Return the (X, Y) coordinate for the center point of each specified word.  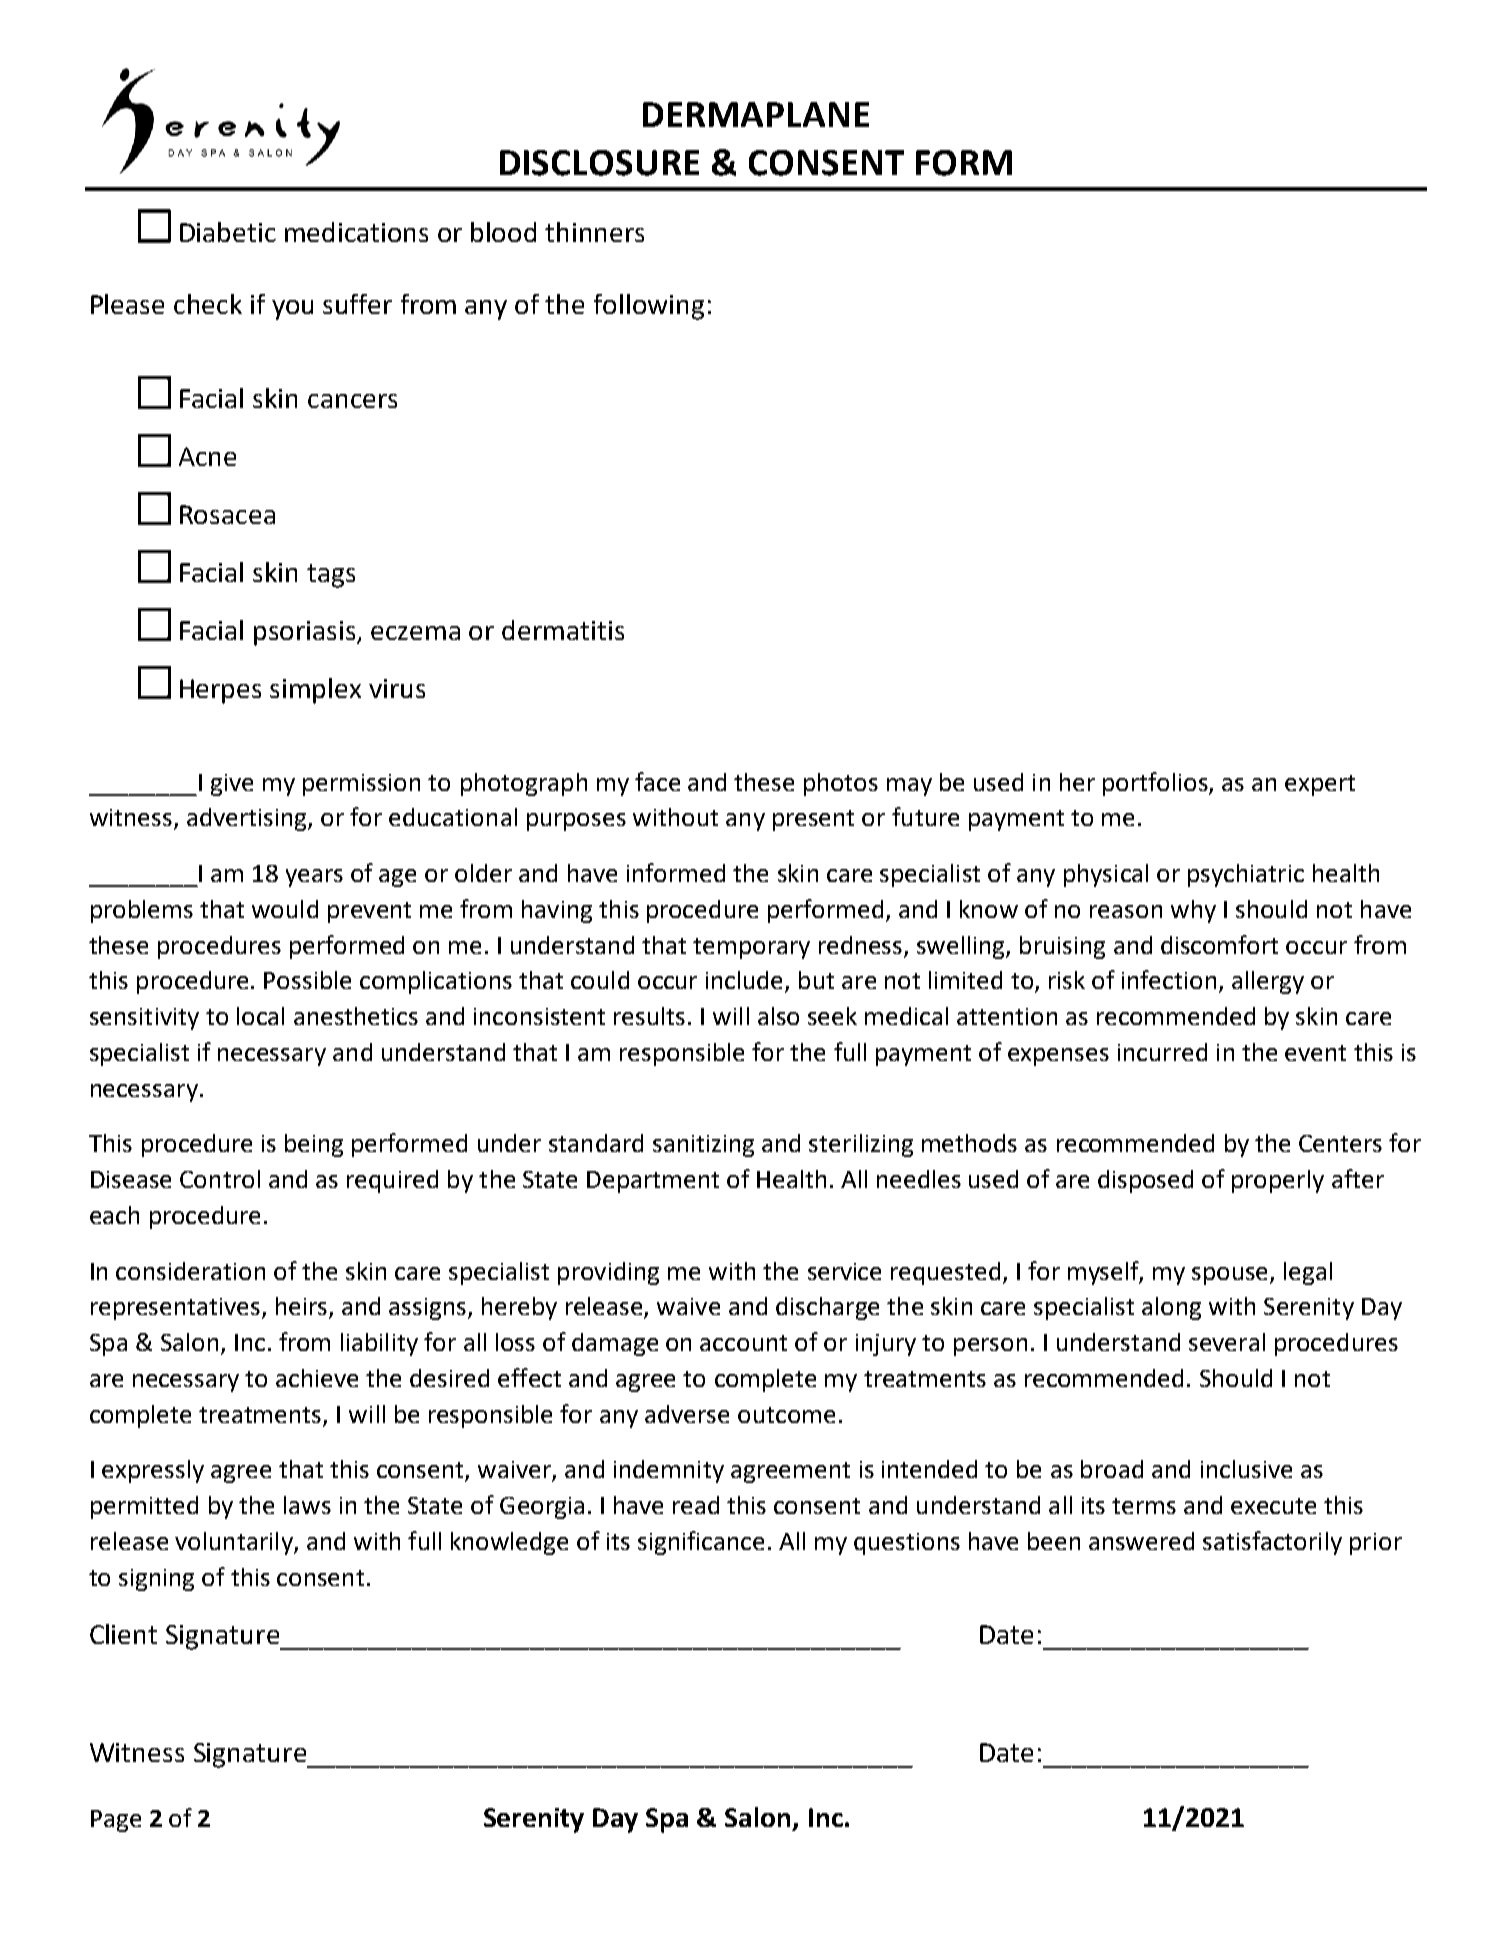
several (1227, 1342)
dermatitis (563, 630)
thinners (594, 232)
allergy (1268, 982)
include (744, 980)
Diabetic (228, 232)
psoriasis (306, 633)
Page (116, 1821)
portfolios (1156, 784)
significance (701, 1543)
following (649, 307)
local (260, 1016)
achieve (317, 1378)
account (743, 1343)
